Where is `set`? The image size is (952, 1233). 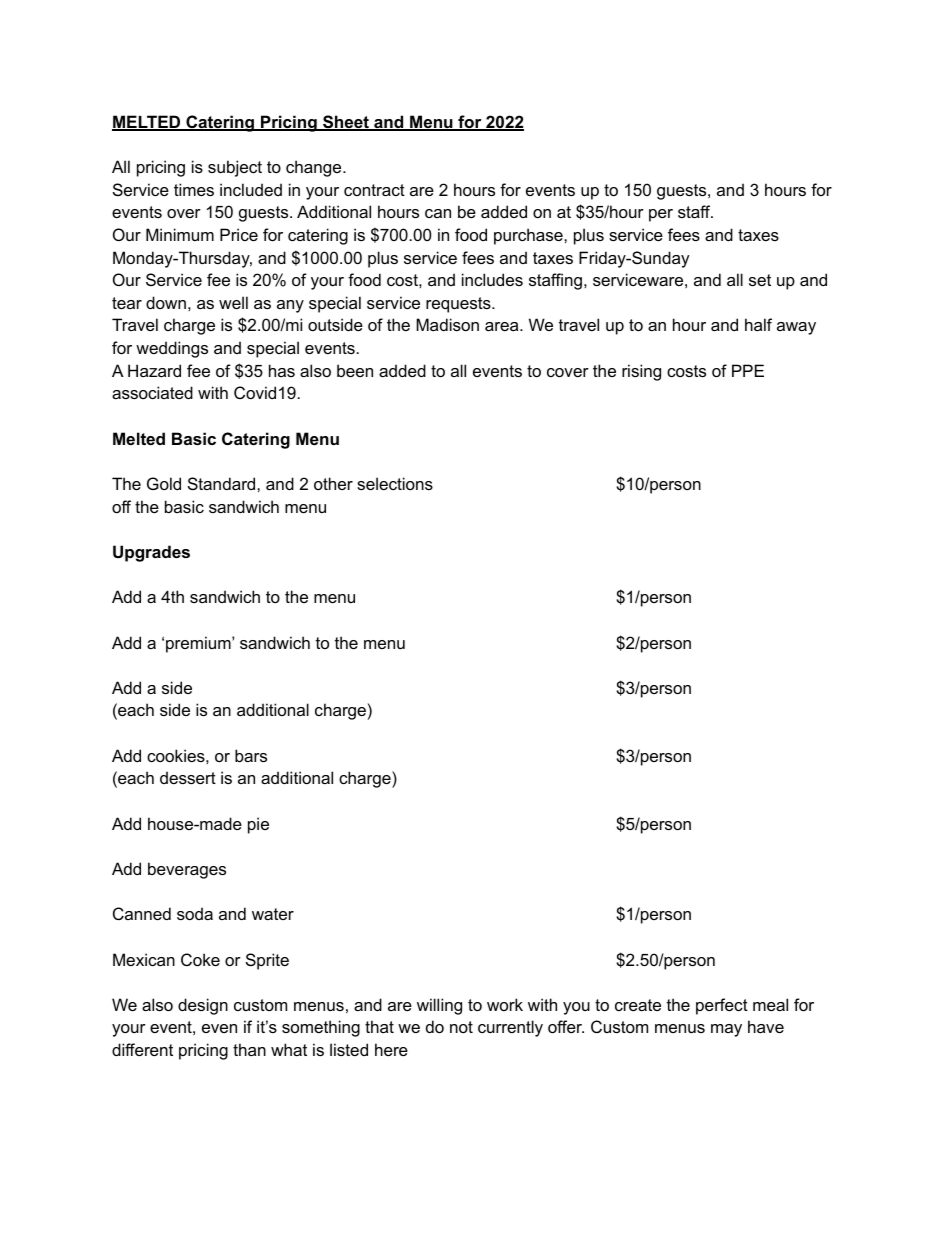
set is located at coordinates (760, 280).
